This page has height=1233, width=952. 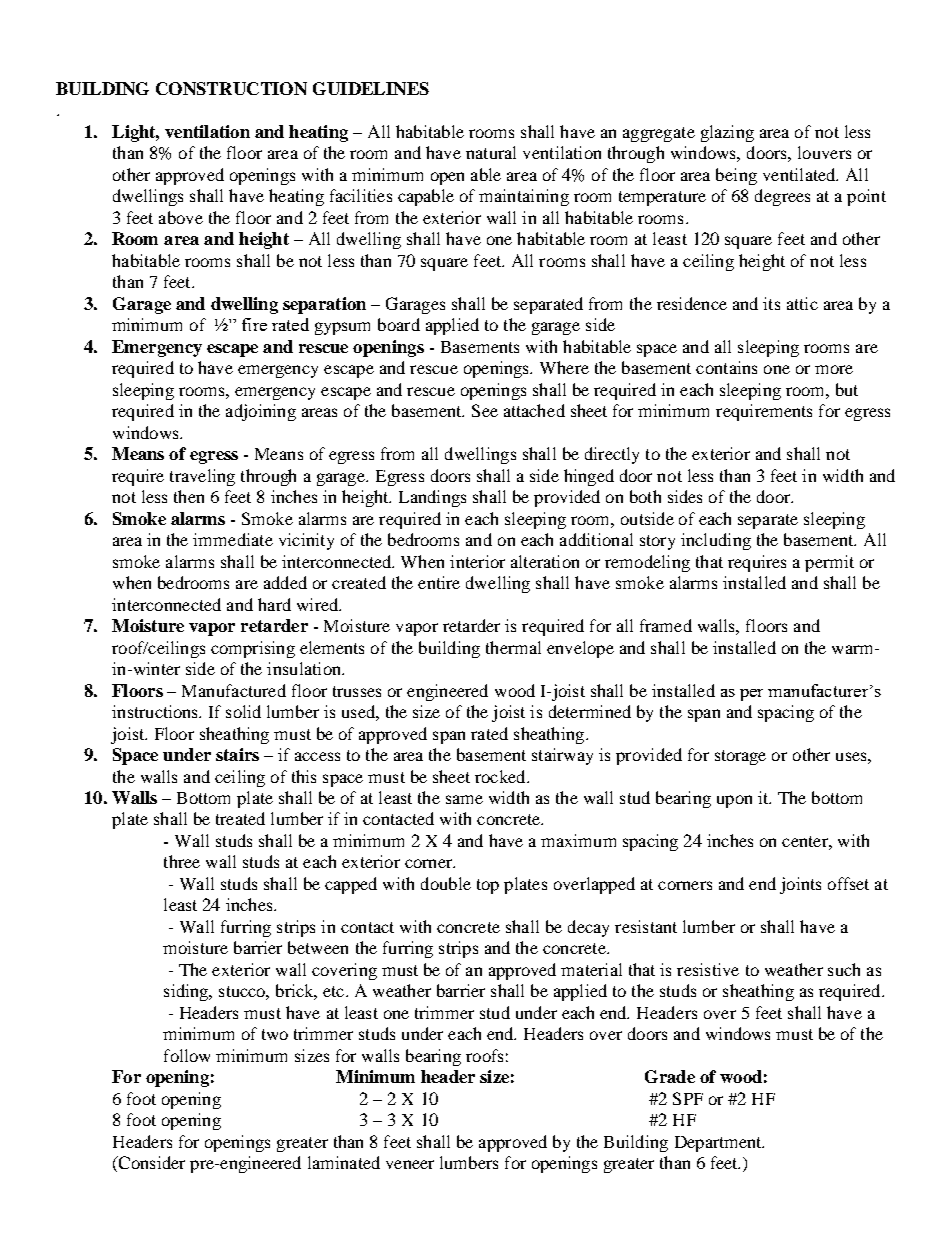 I want to click on CONSTRUCTION, so click(x=231, y=88).
